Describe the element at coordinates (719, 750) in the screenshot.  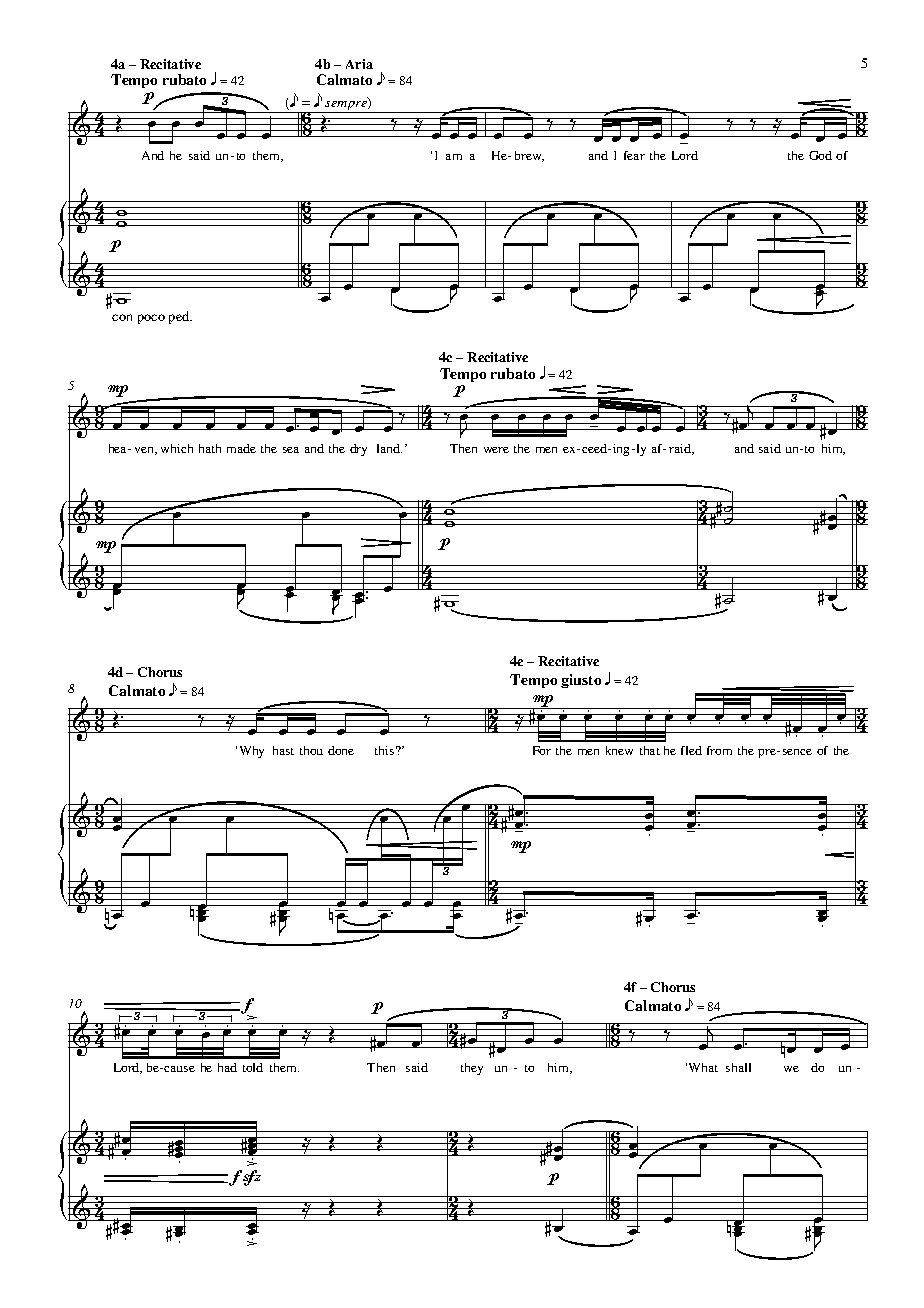
I see `from` at that location.
